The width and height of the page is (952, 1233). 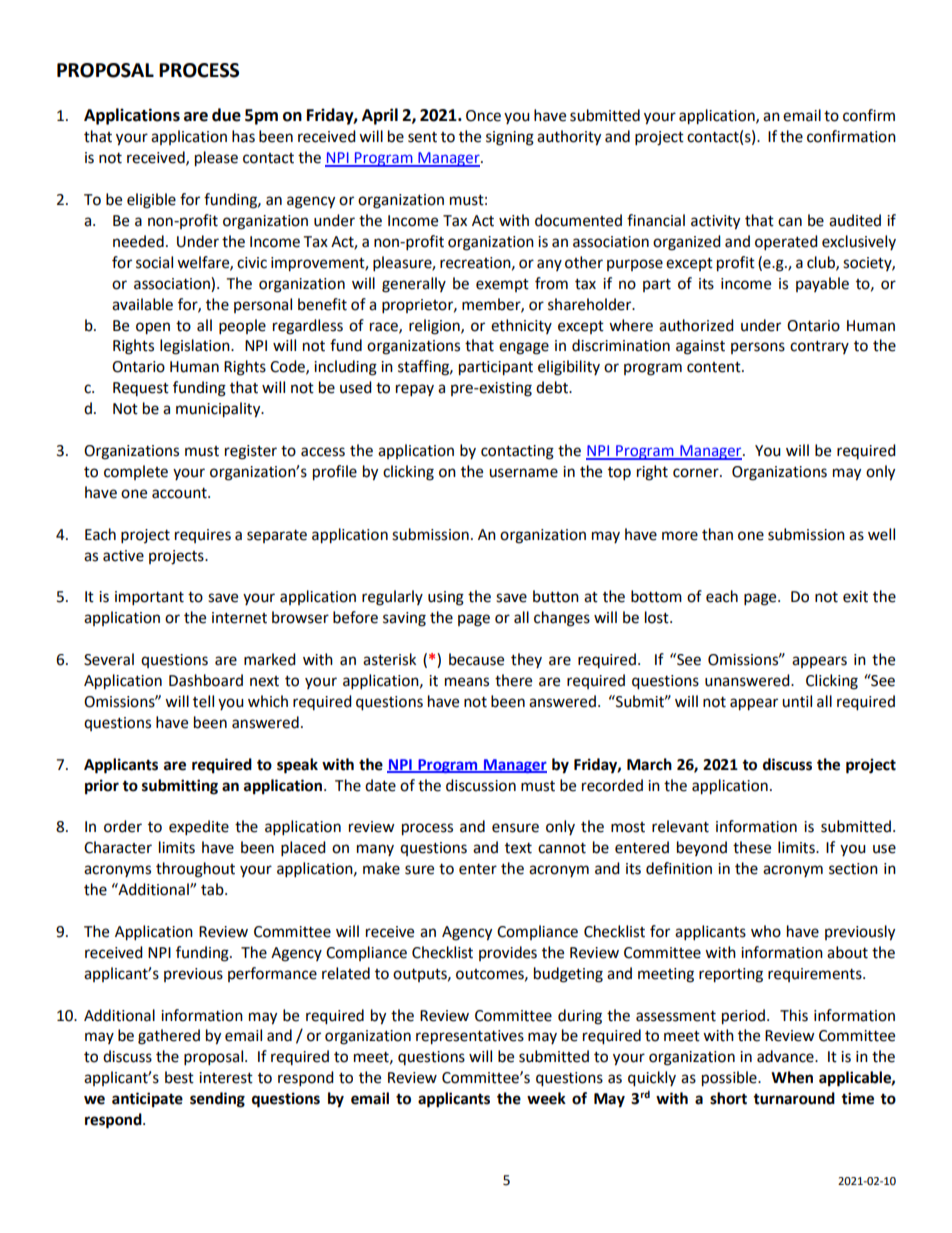 What do you see at coordinates (546, 1098) in the page?
I see `week` at bounding box center [546, 1098].
